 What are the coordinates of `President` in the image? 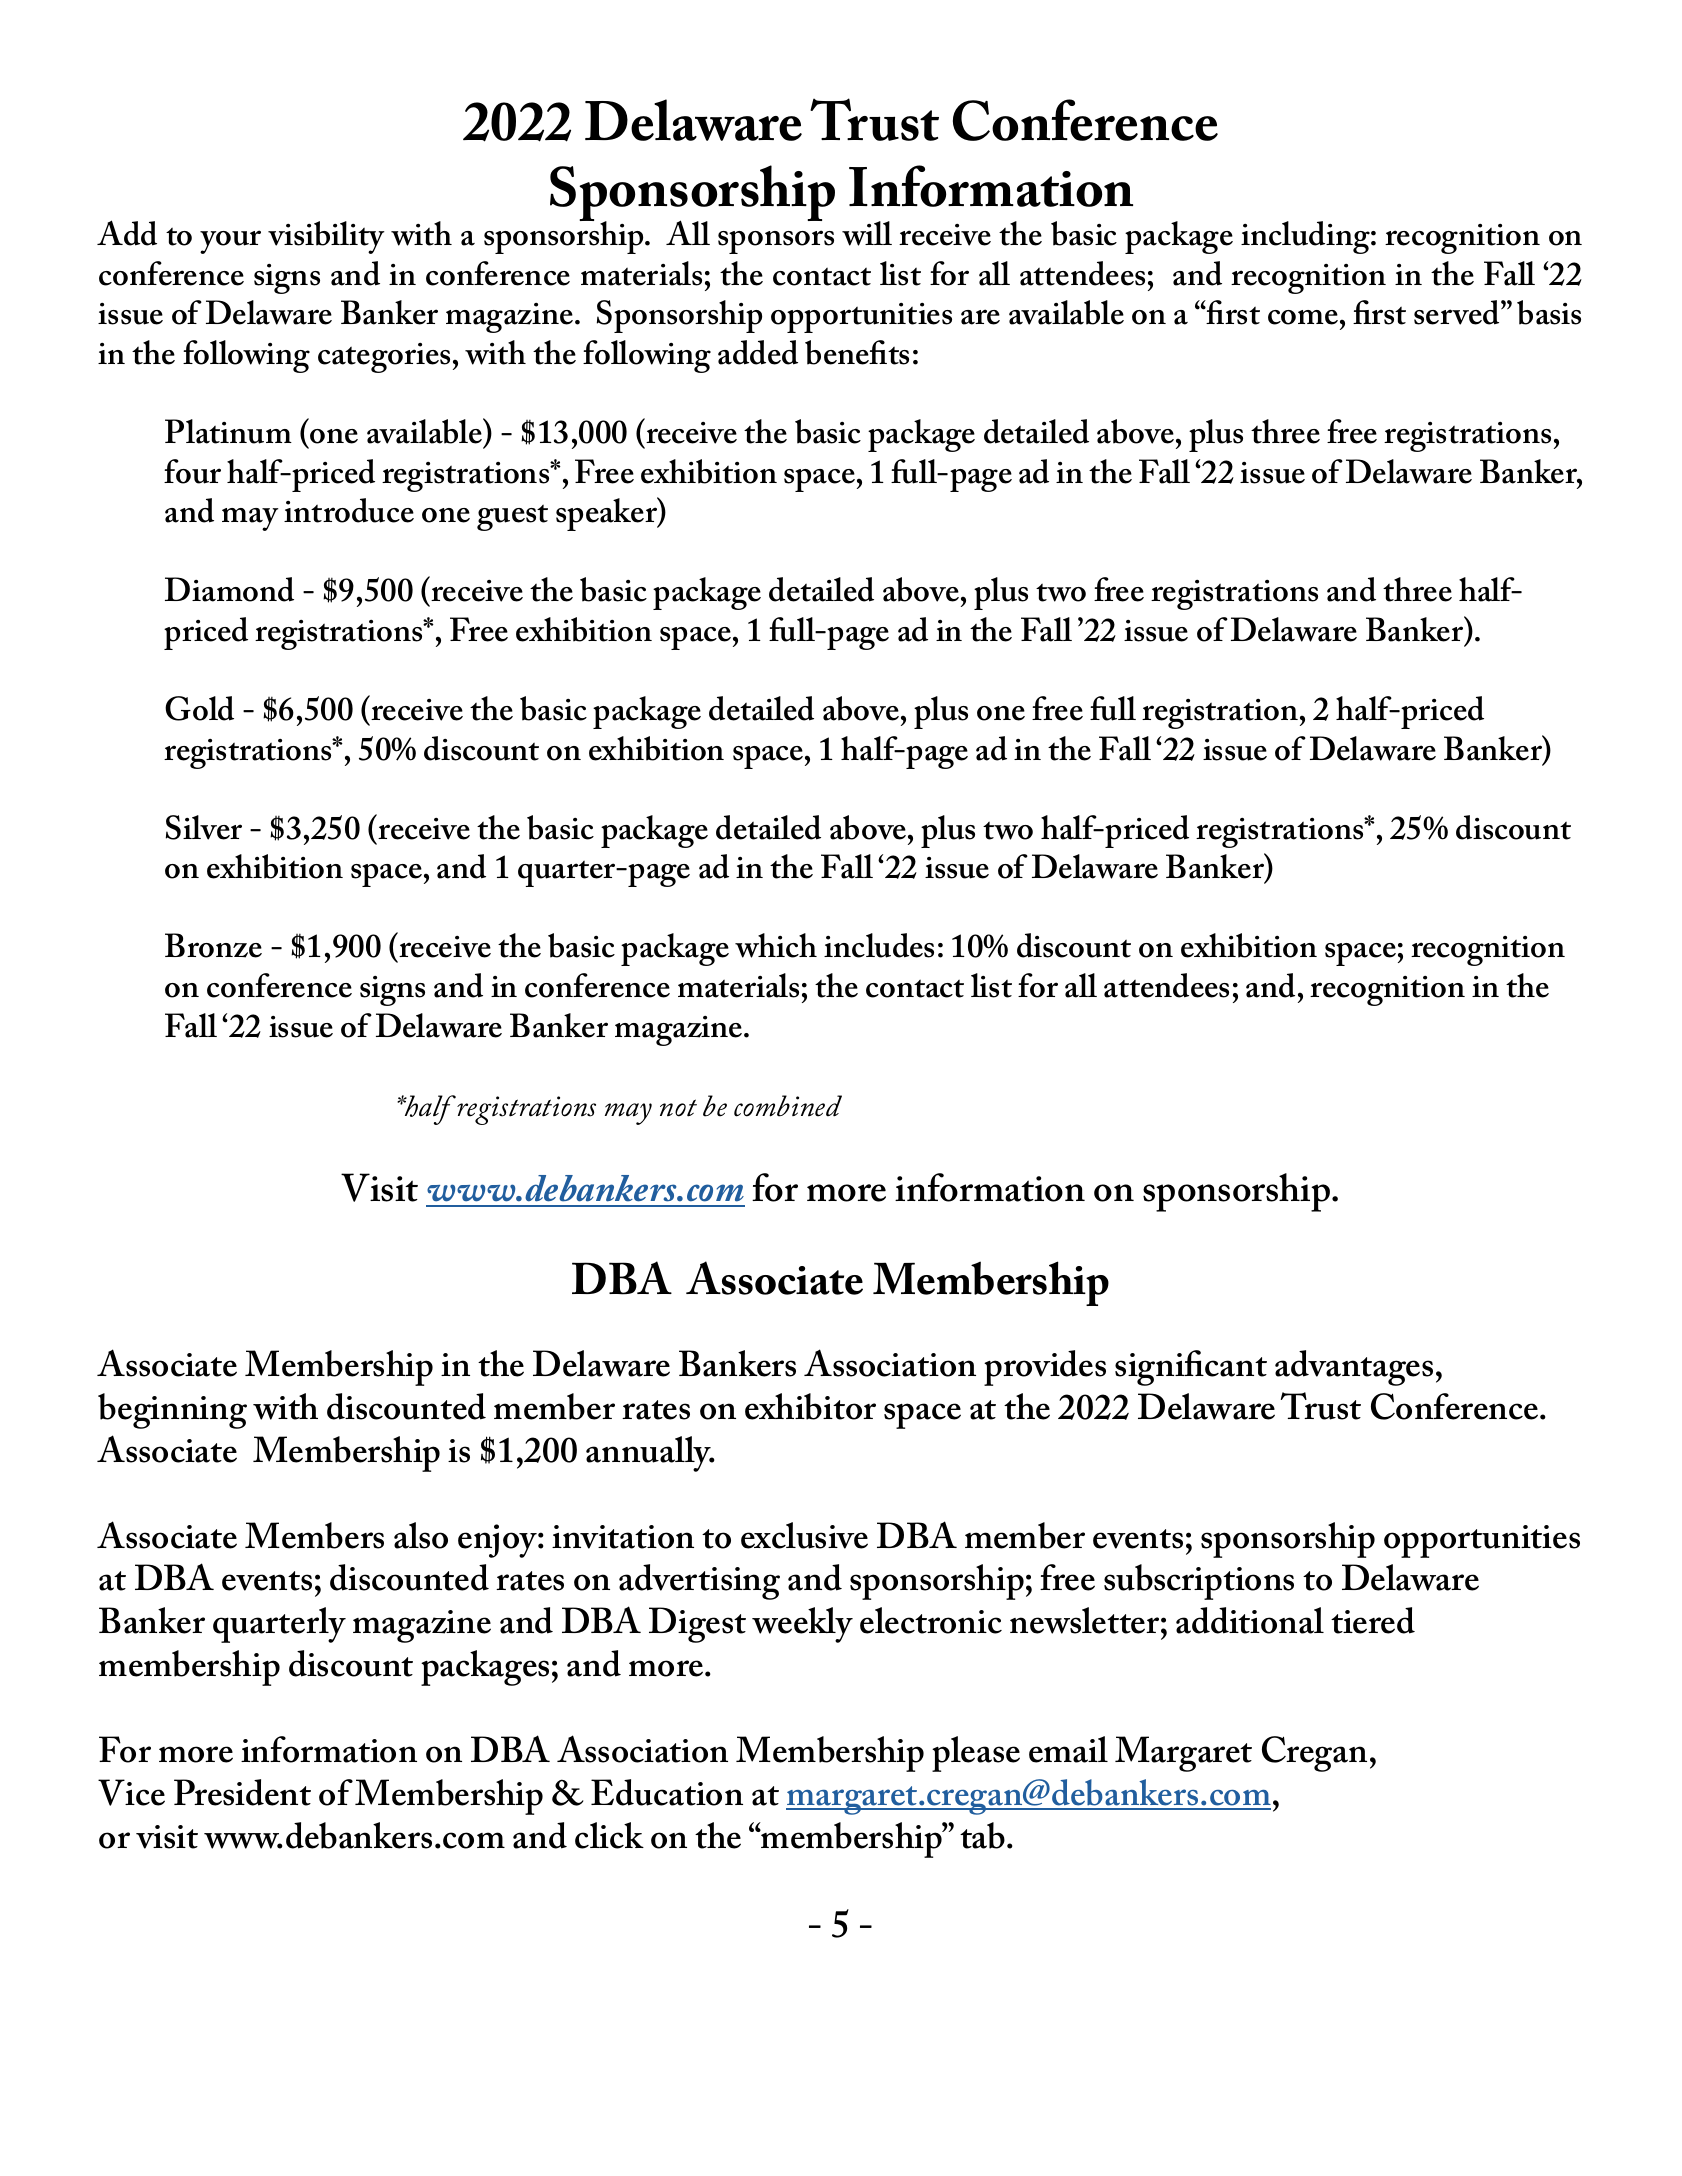 It's located at (242, 1792).
